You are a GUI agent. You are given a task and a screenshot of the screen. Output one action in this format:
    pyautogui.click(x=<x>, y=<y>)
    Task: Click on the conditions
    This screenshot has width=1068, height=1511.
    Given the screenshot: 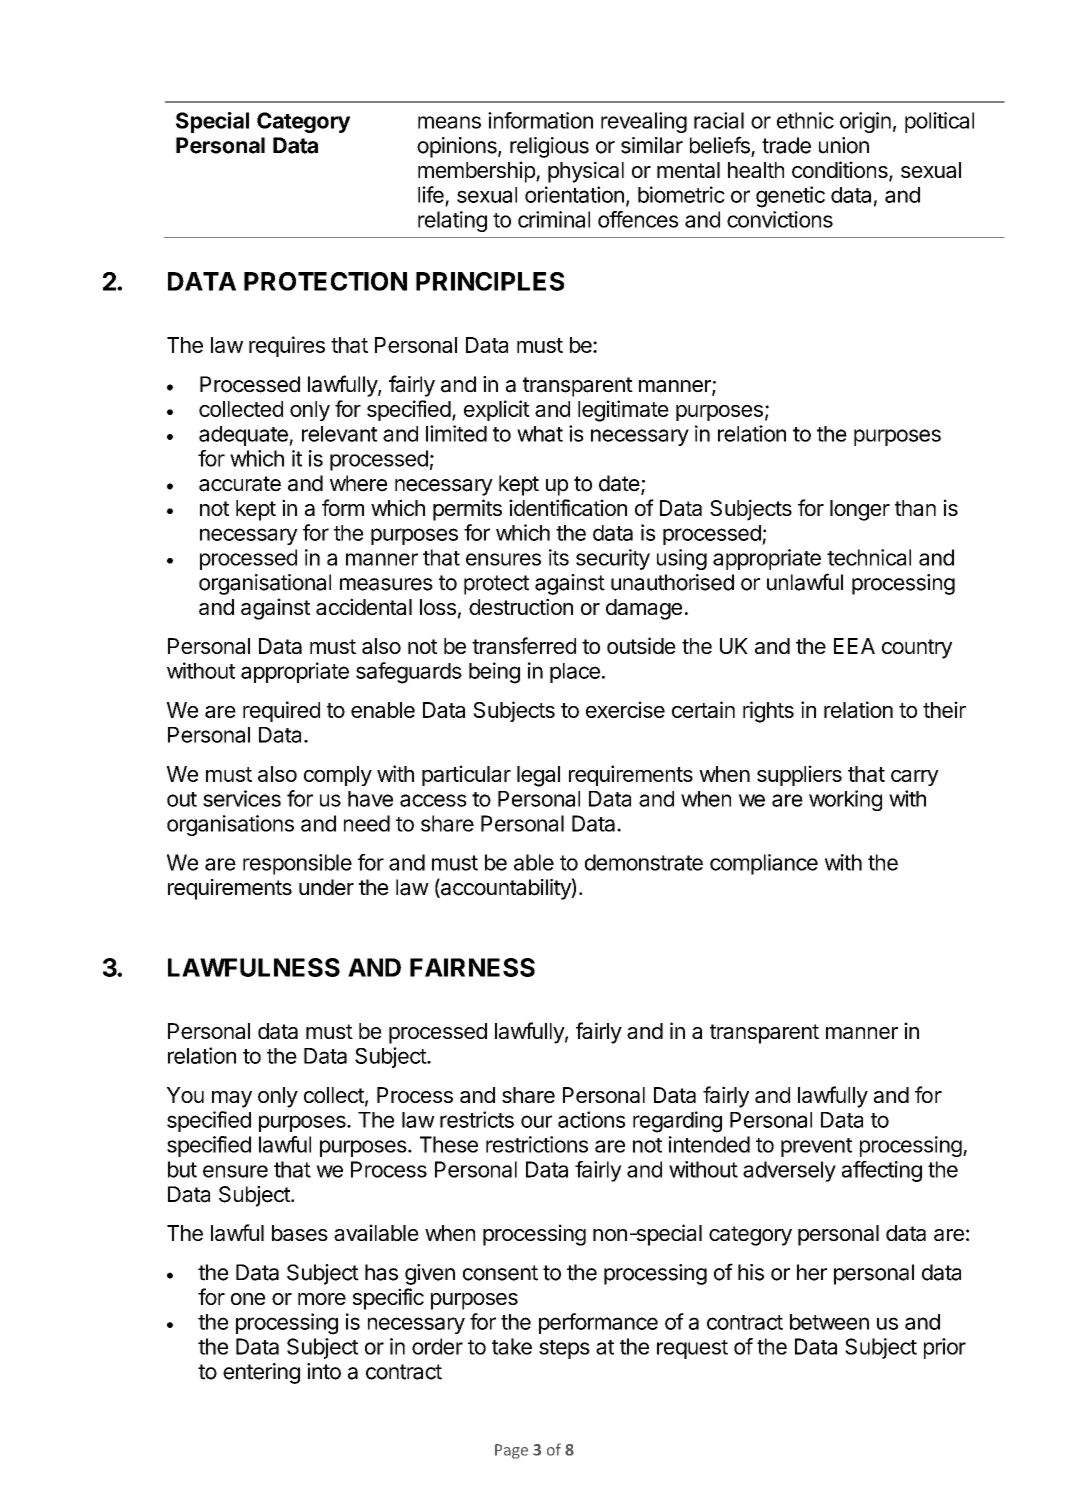 What is the action you would take?
    pyautogui.click(x=841, y=171)
